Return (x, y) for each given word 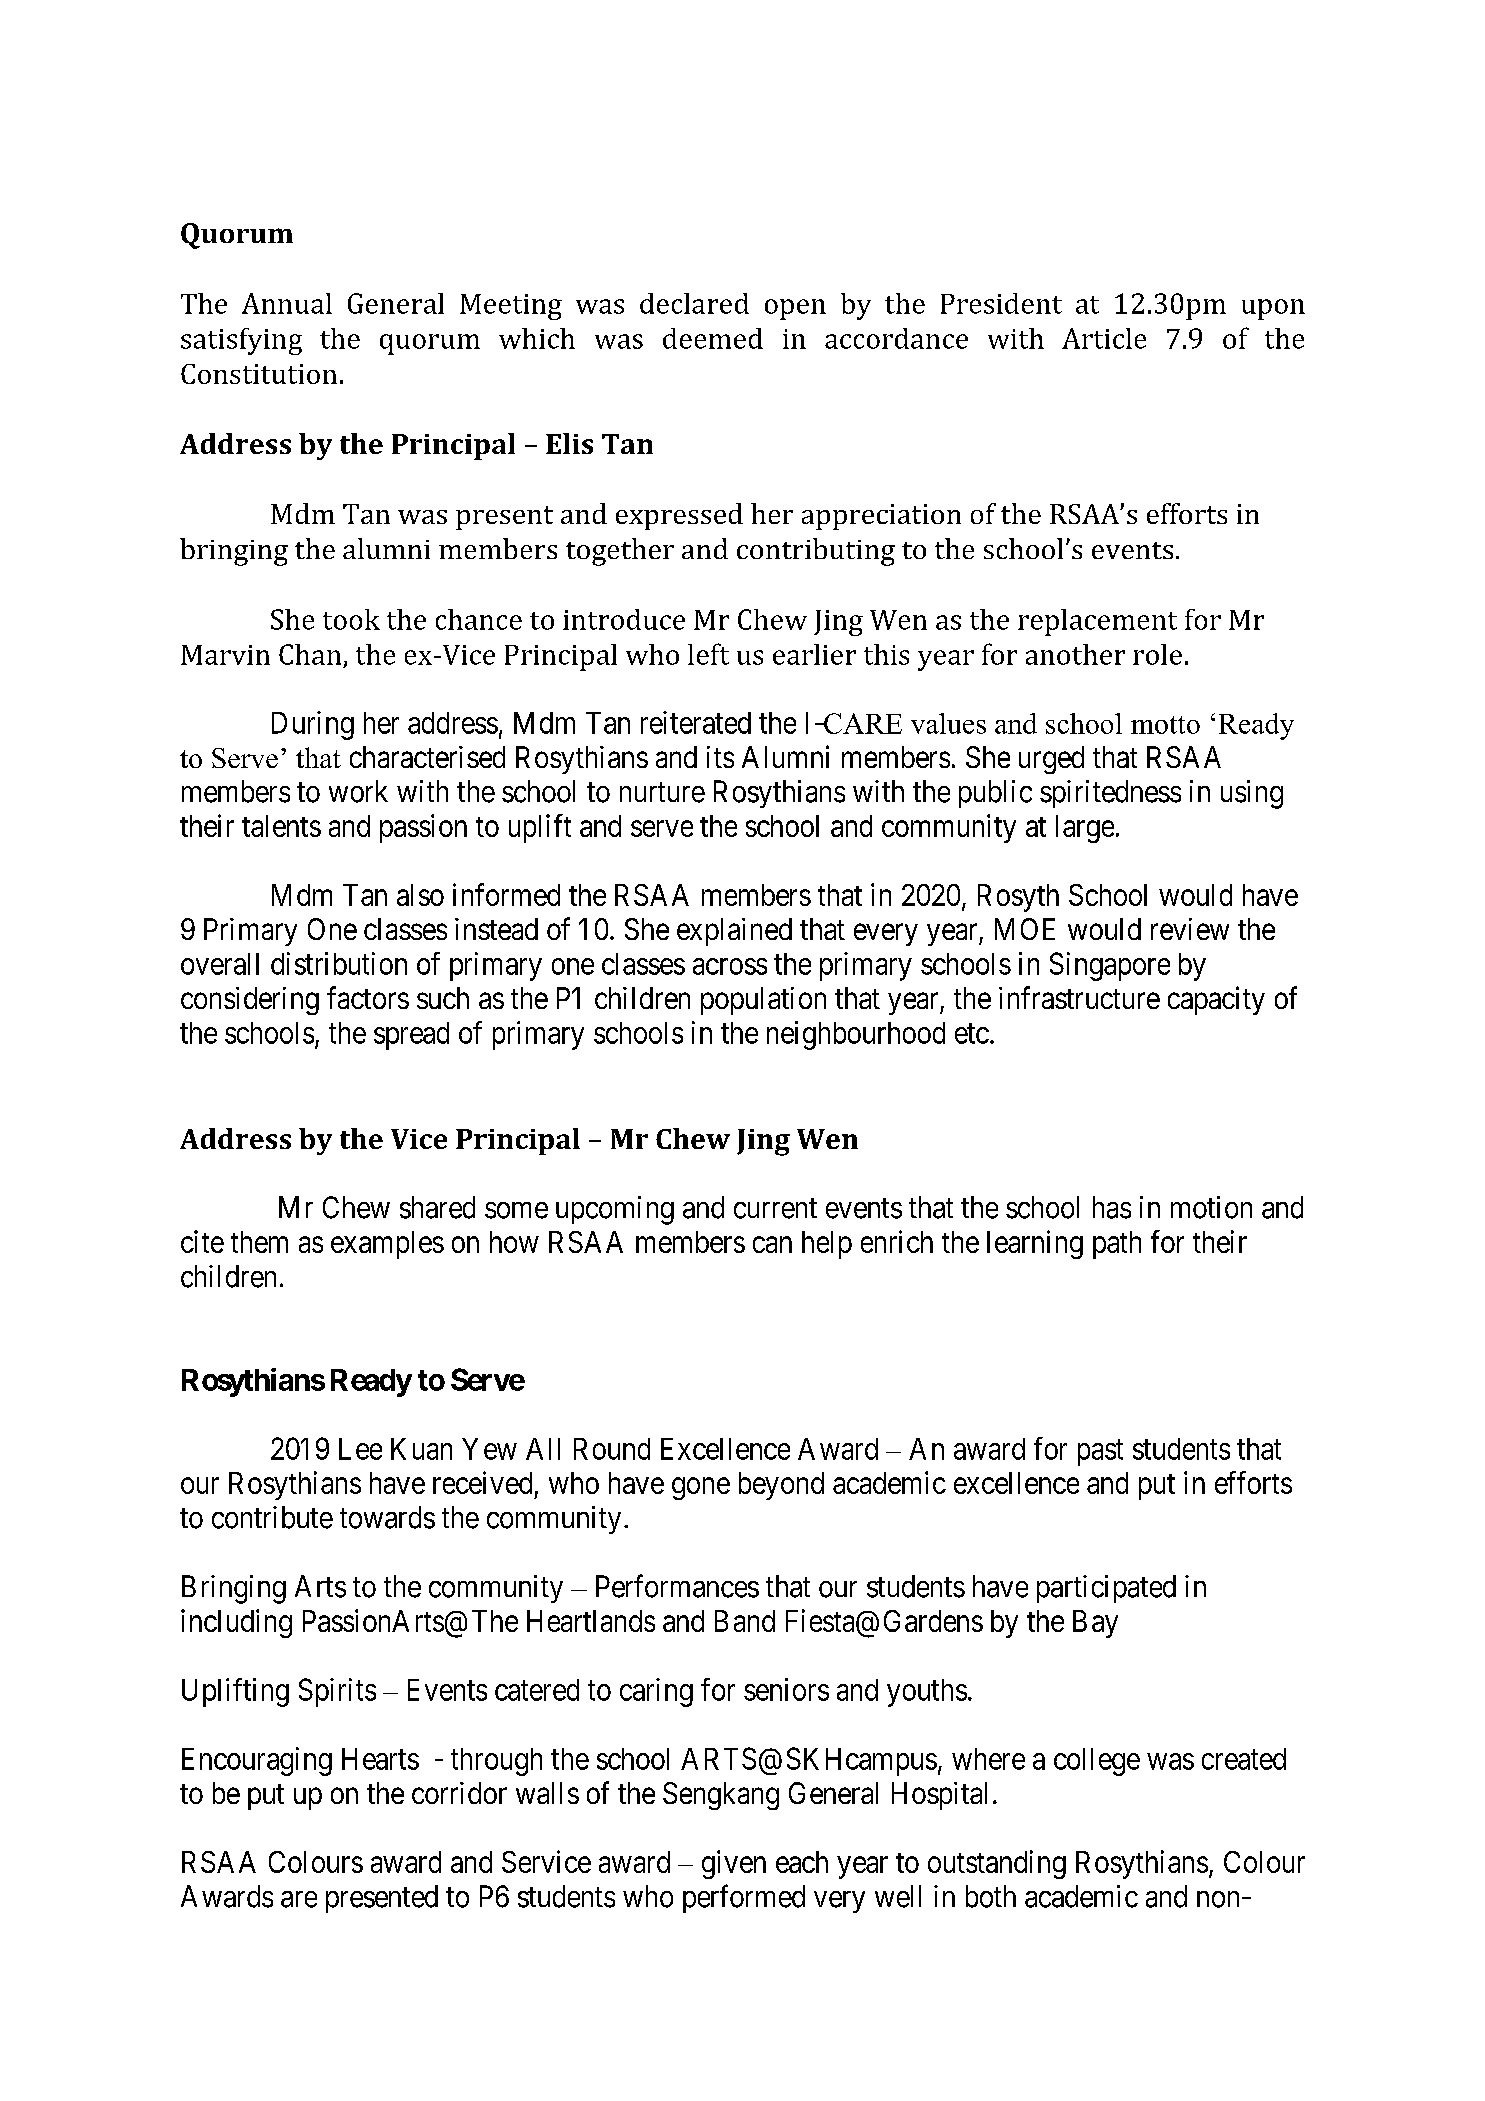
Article (1104, 338)
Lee (360, 1449)
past (1100, 1453)
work (358, 791)
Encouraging (257, 1761)
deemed (713, 338)
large (1085, 829)
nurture (662, 793)
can (772, 1245)
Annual (287, 303)
